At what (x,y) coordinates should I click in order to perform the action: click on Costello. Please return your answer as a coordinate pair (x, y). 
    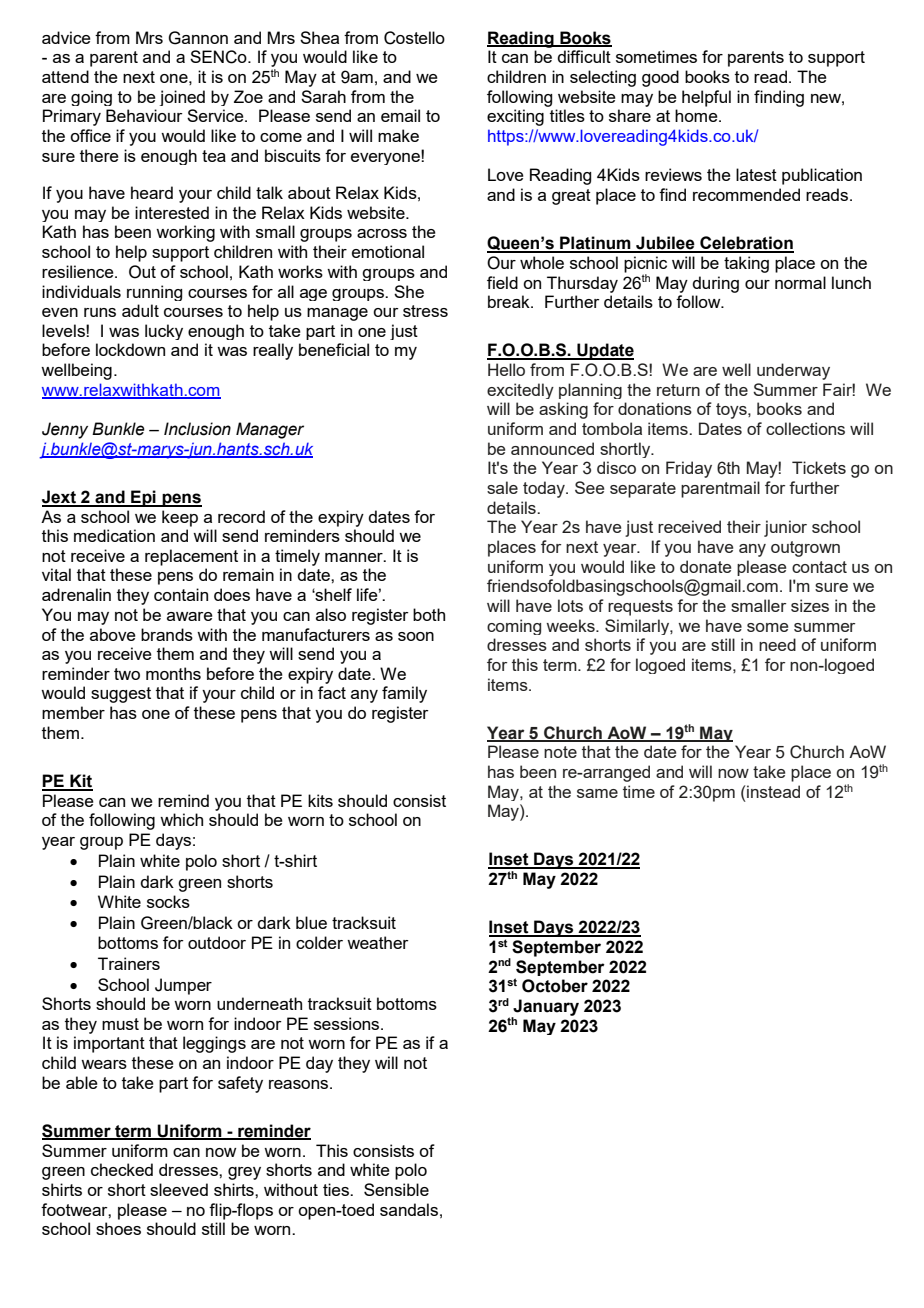
    Looking at the image, I should click on (414, 38).
